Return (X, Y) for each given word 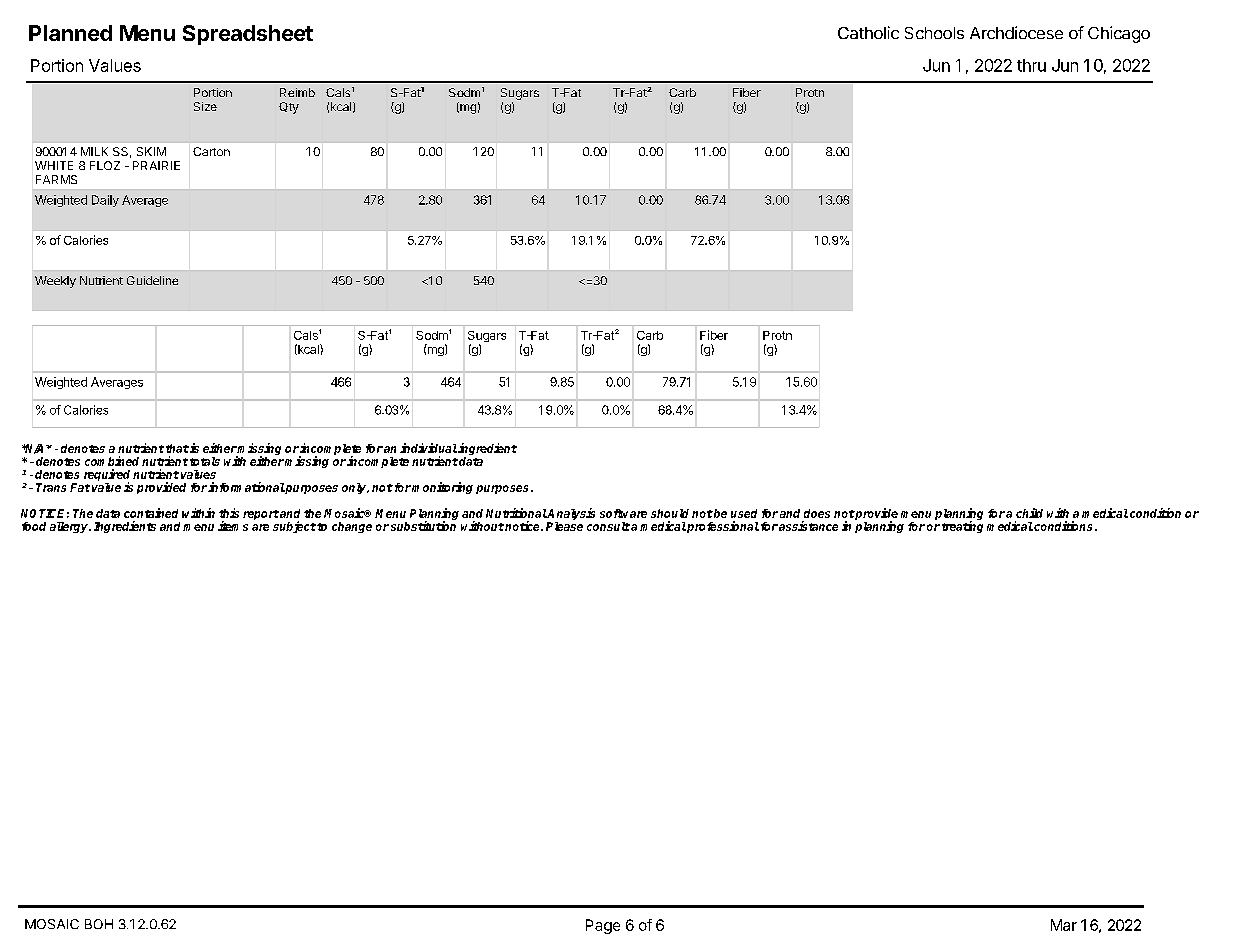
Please (564, 526)
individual (428, 448)
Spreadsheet (248, 35)
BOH (99, 924)
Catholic (868, 32)
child (1029, 513)
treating (962, 527)
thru (1031, 65)
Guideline (152, 280)
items (233, 526)
